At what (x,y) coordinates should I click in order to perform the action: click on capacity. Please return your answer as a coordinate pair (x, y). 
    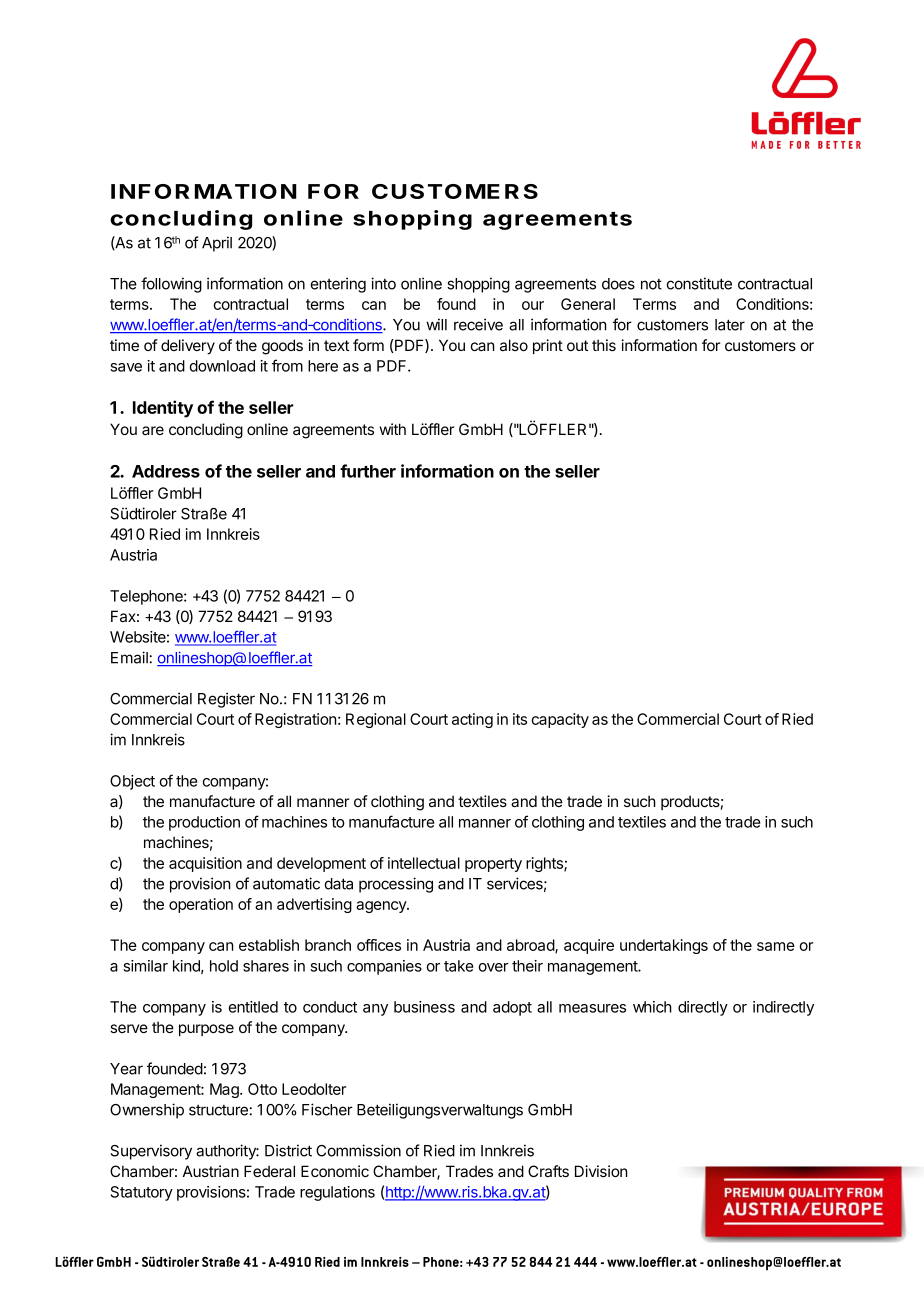
    Looking at the image, I should click on (560, 720).
